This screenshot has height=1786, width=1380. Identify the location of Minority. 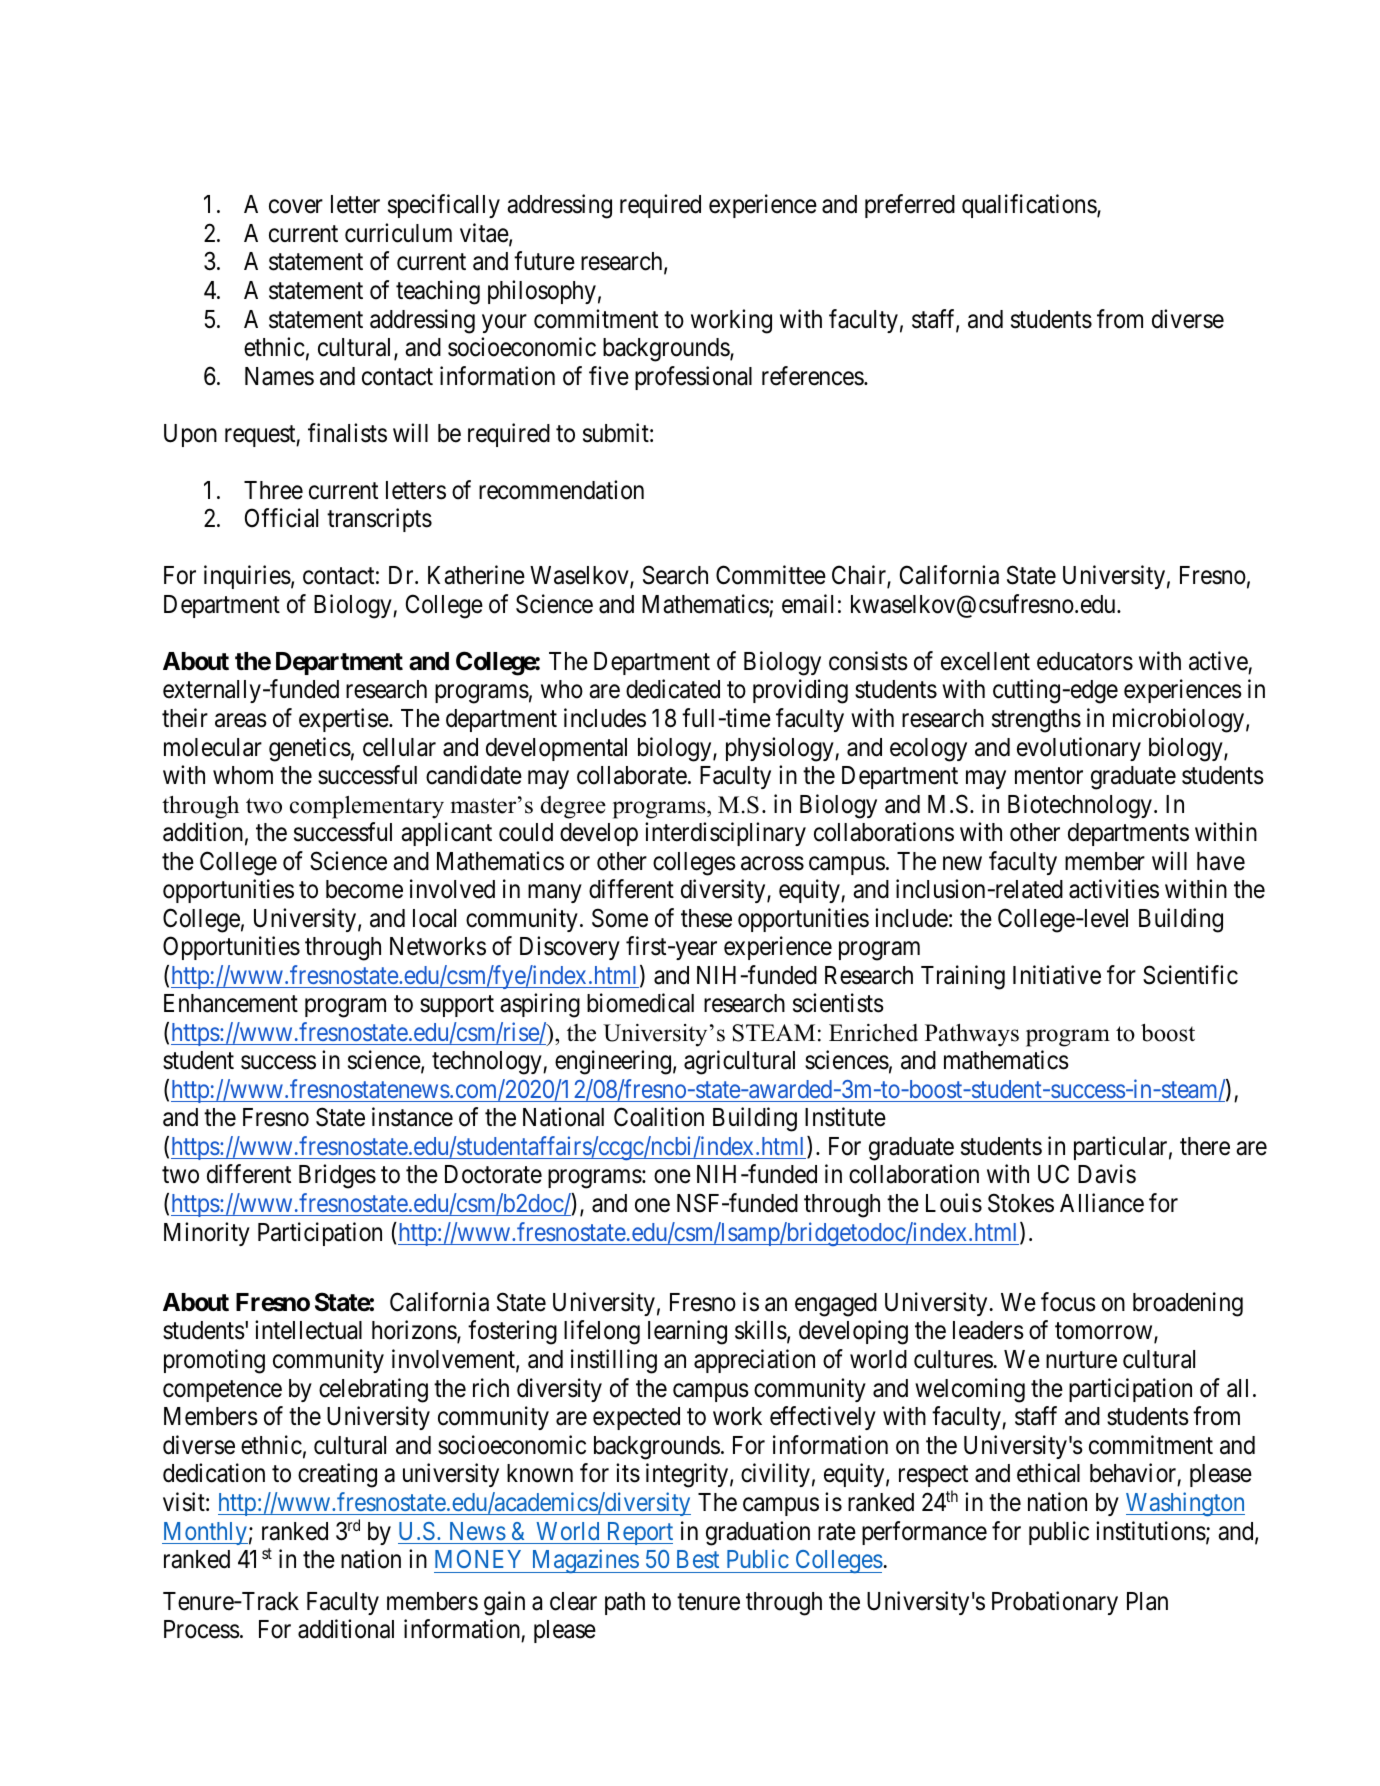
(207, 1234).
